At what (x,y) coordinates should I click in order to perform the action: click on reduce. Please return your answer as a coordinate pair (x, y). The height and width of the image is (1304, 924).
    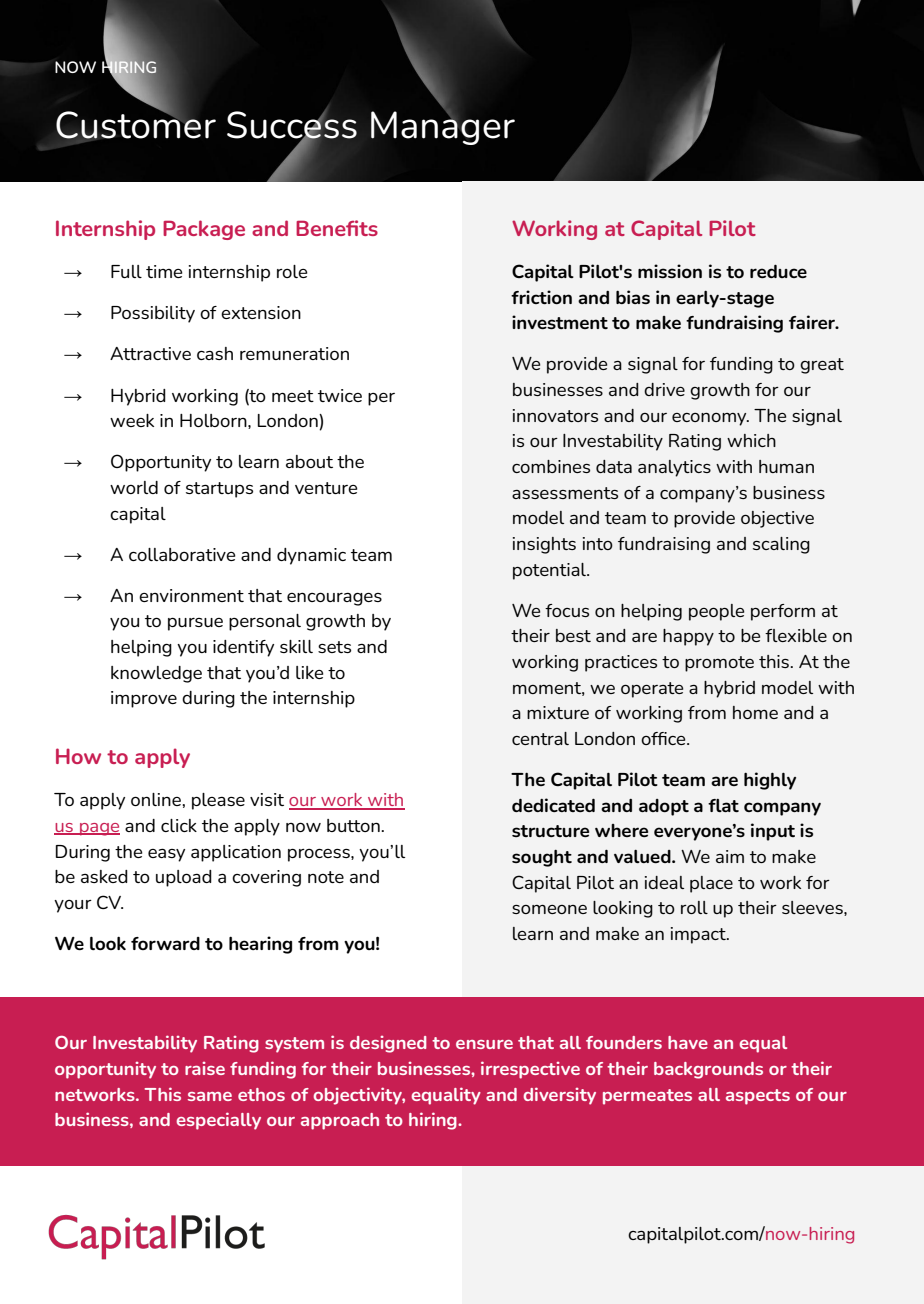
    Looking at the image, I should click on (778, 271).
